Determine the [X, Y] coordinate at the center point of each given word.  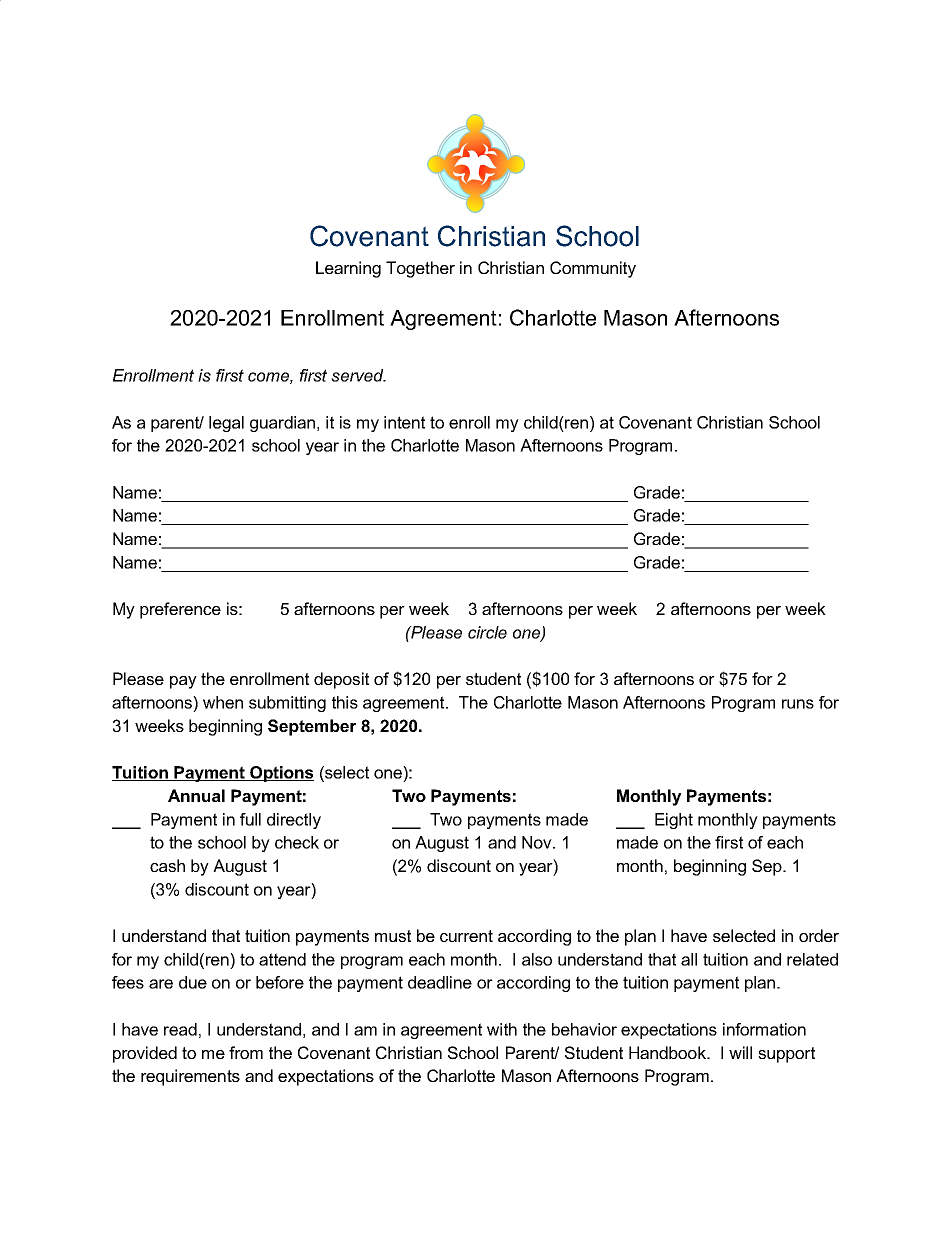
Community [593, 269]
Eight [674, 821]
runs [798, 704]
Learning [348, 269]
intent [404, 422]
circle [487, 632]
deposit [341, 680]
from [246, 1052]
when [223, 702]
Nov [538, 842]
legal [226, 424]
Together [420, 269]
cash [167, 865]
